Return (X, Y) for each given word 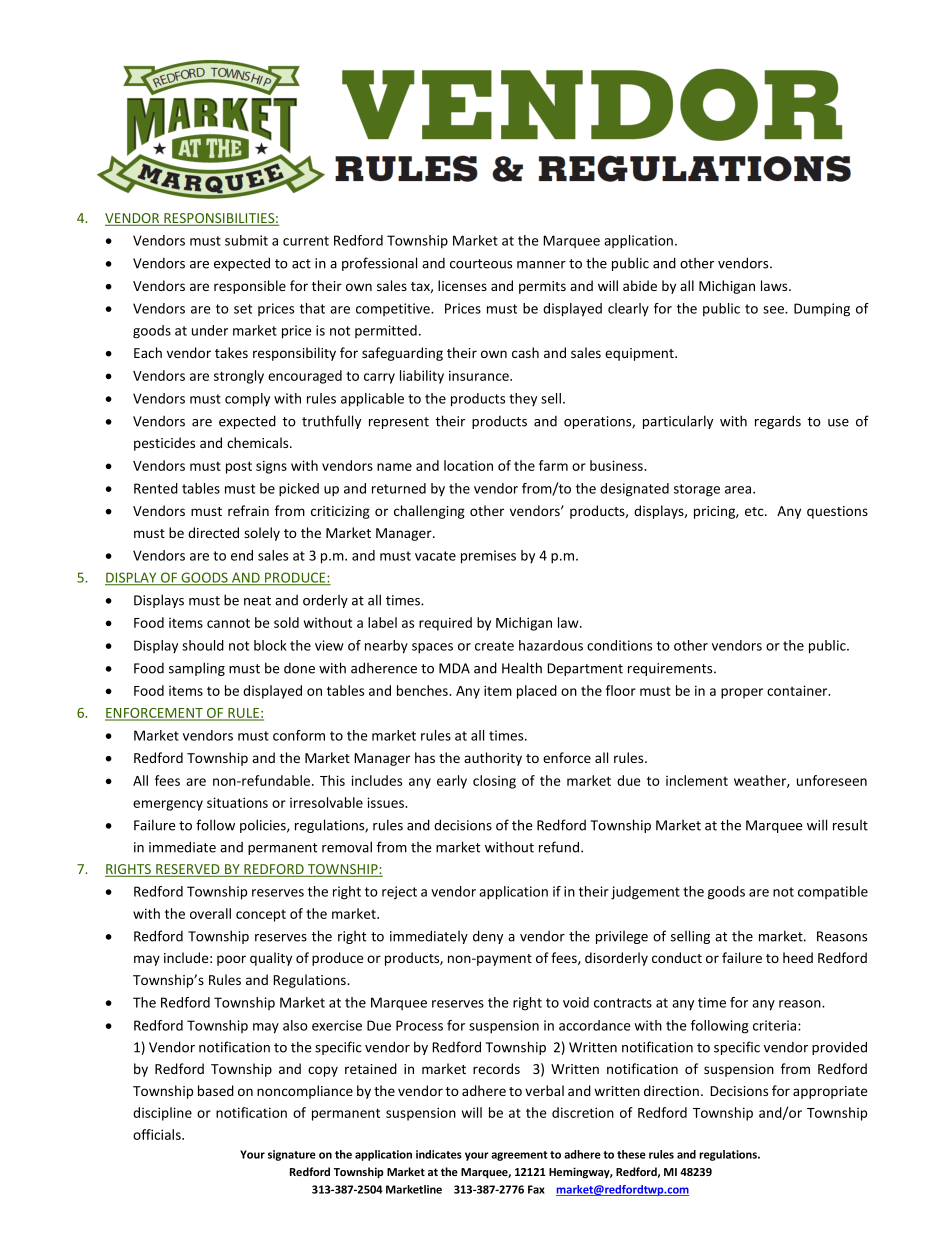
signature (292, 1155)
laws (775, 285)
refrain (248, 510)
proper (742, 693)
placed (537, 692)
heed (798, 957)
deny (488, 937)
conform (299, 735)
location (468, 465)
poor (231, 960)
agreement (519, 1156)
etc (755, 511)
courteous (481, 264)
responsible (250, 287)
